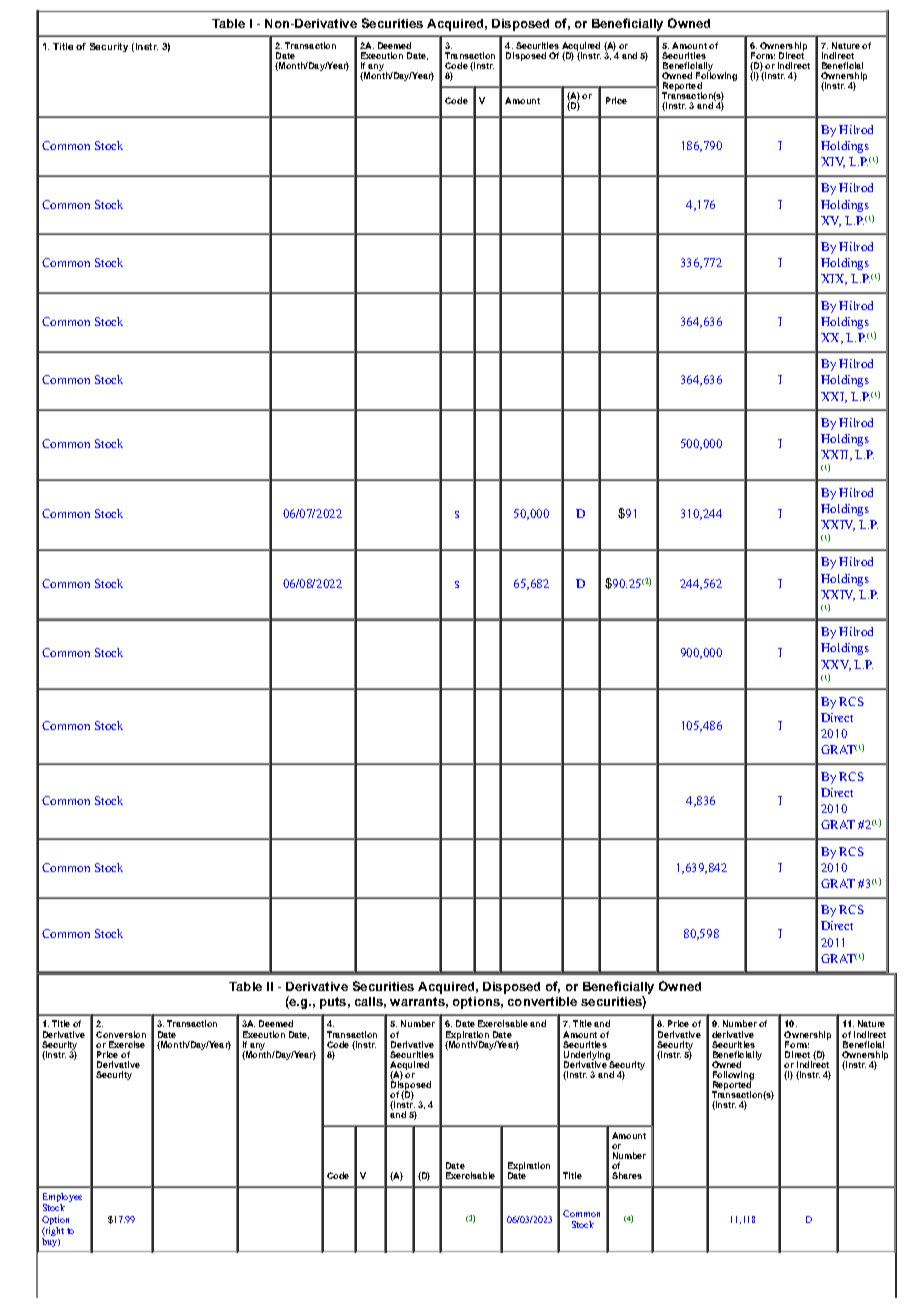 The width and height of the page is (924, 1308). Describe the element at coordinates (62, 1199) in the page. I see `Employee` at that location.
